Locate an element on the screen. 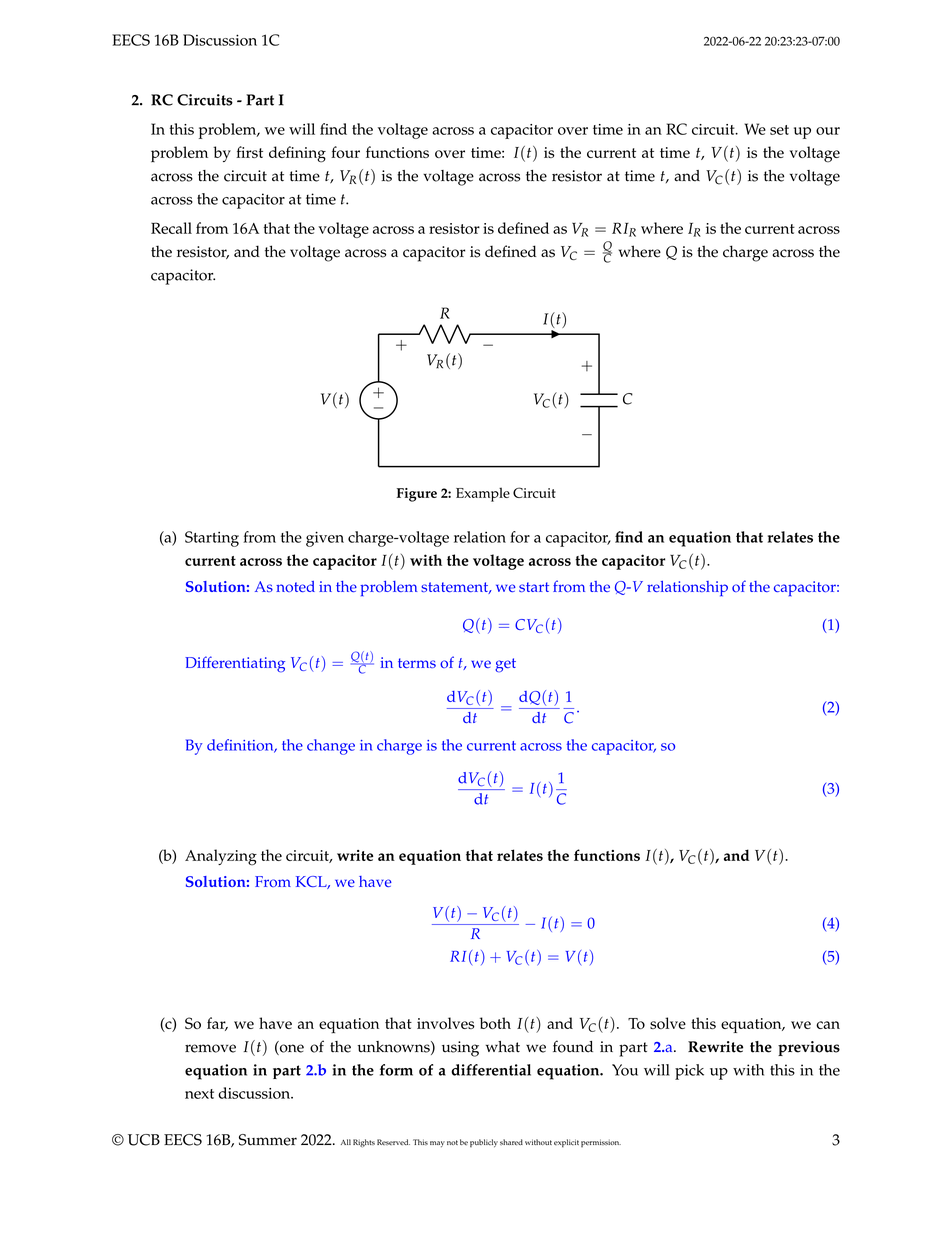 The height and width of the screenshot is (1233, 952). next is located at coordinates (199, 1094).
